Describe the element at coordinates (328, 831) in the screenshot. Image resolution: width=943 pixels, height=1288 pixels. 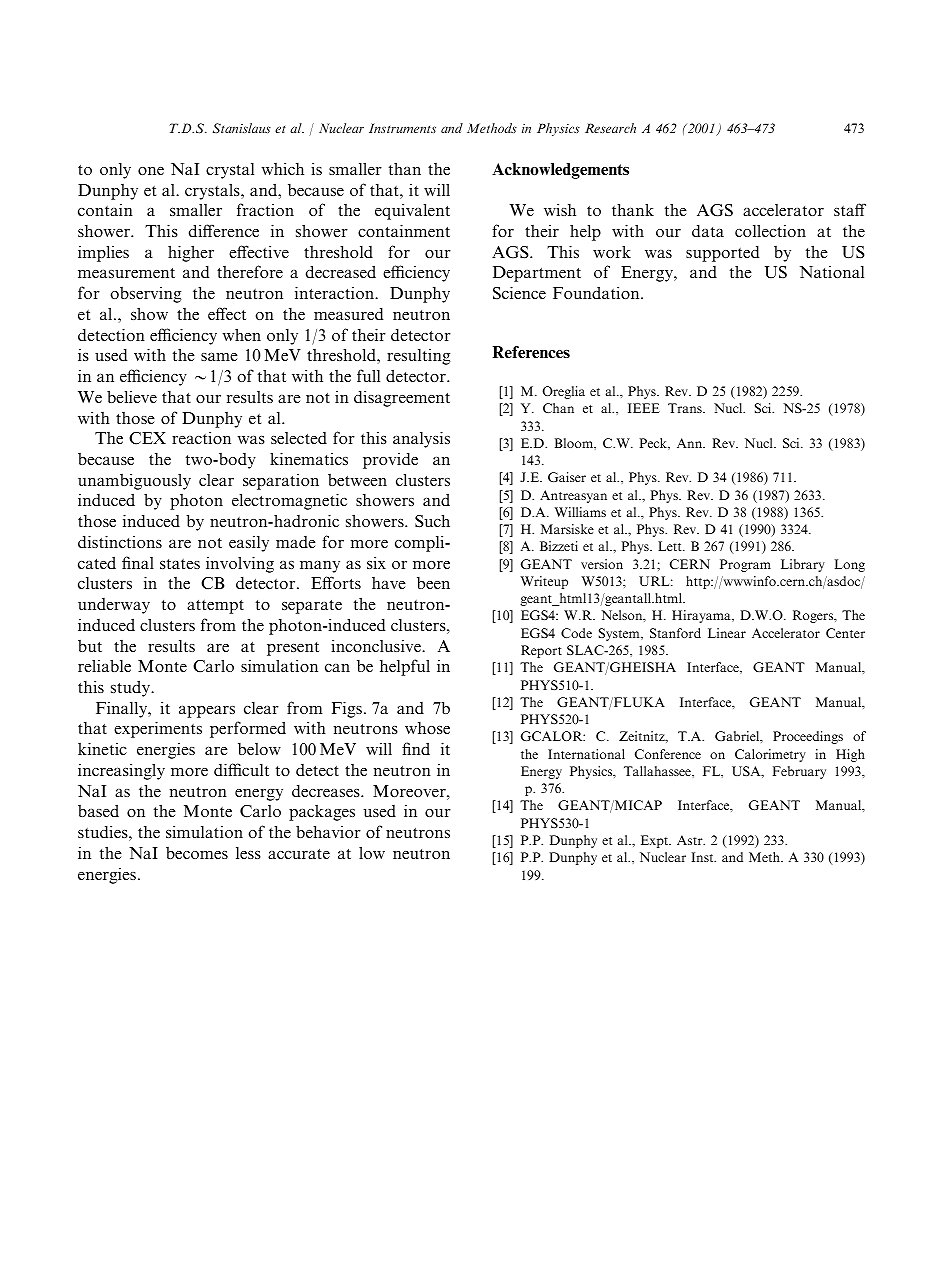
I see `behavior` at that location.
